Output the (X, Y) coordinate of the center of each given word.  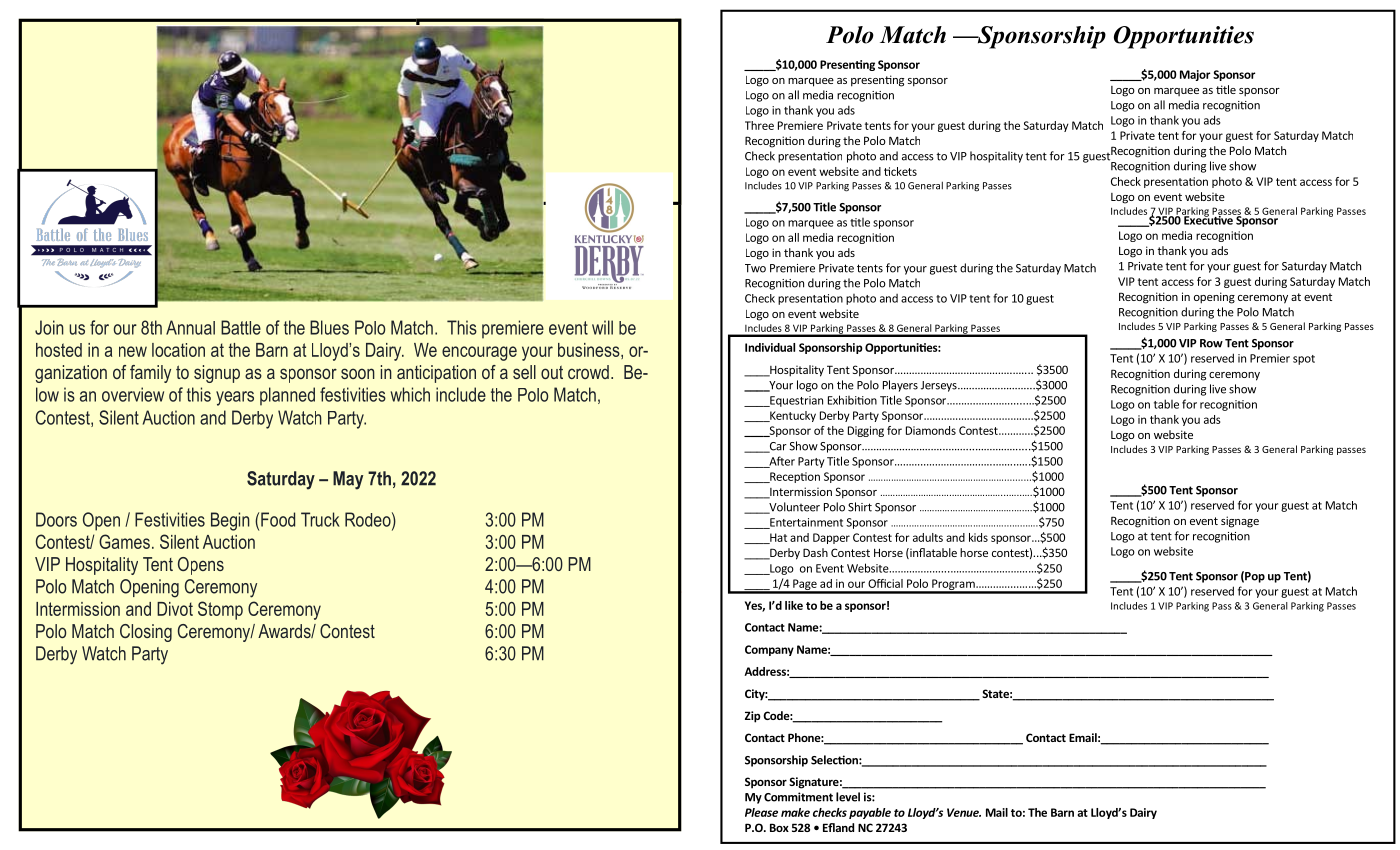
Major (1195, 75)
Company (769, 650)
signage (1240, 522)
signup (217, 374)
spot (1304, 360)
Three (759, 125)
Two (755, 268)
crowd (588, 372)
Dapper (831, 538)
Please (761, 812)
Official (885, 583)
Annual (190, 327)
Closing (146, 633)
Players (900, 386)
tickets (900, 171)
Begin (230, 521)
